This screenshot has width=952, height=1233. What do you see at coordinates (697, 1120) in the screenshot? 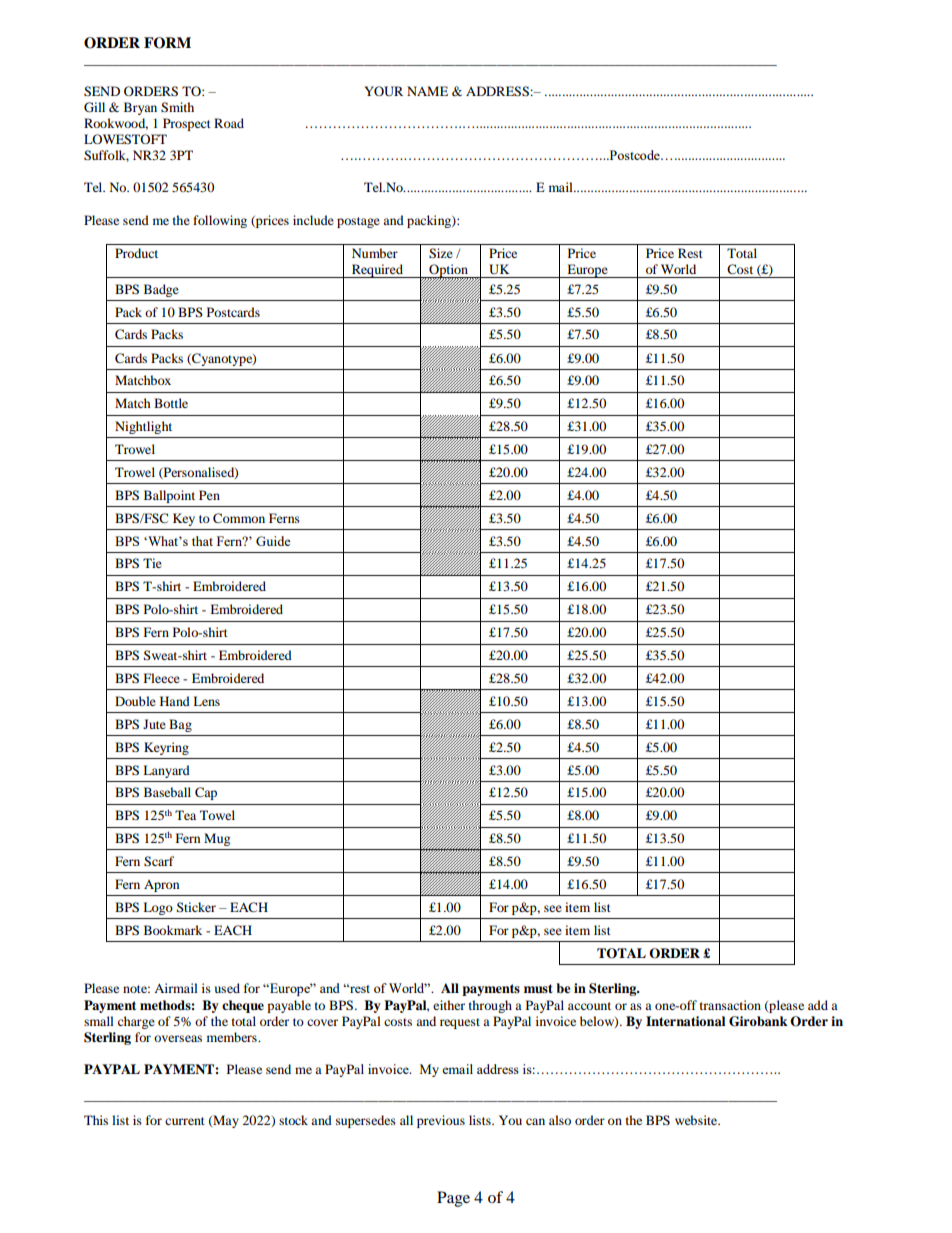
I see `website` at bounding box center [697, 1120].
